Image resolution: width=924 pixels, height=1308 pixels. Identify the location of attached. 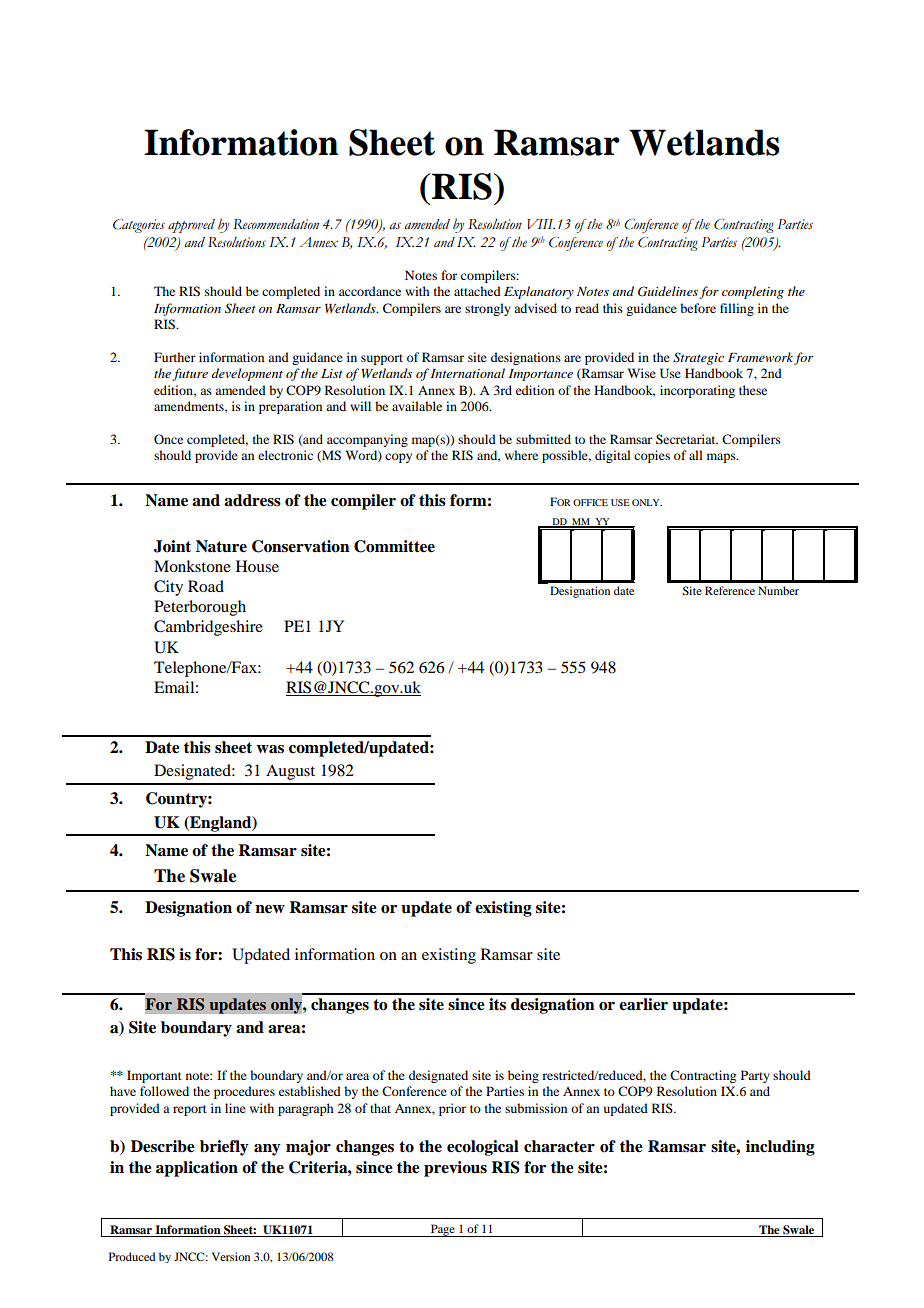
(477, 291).
